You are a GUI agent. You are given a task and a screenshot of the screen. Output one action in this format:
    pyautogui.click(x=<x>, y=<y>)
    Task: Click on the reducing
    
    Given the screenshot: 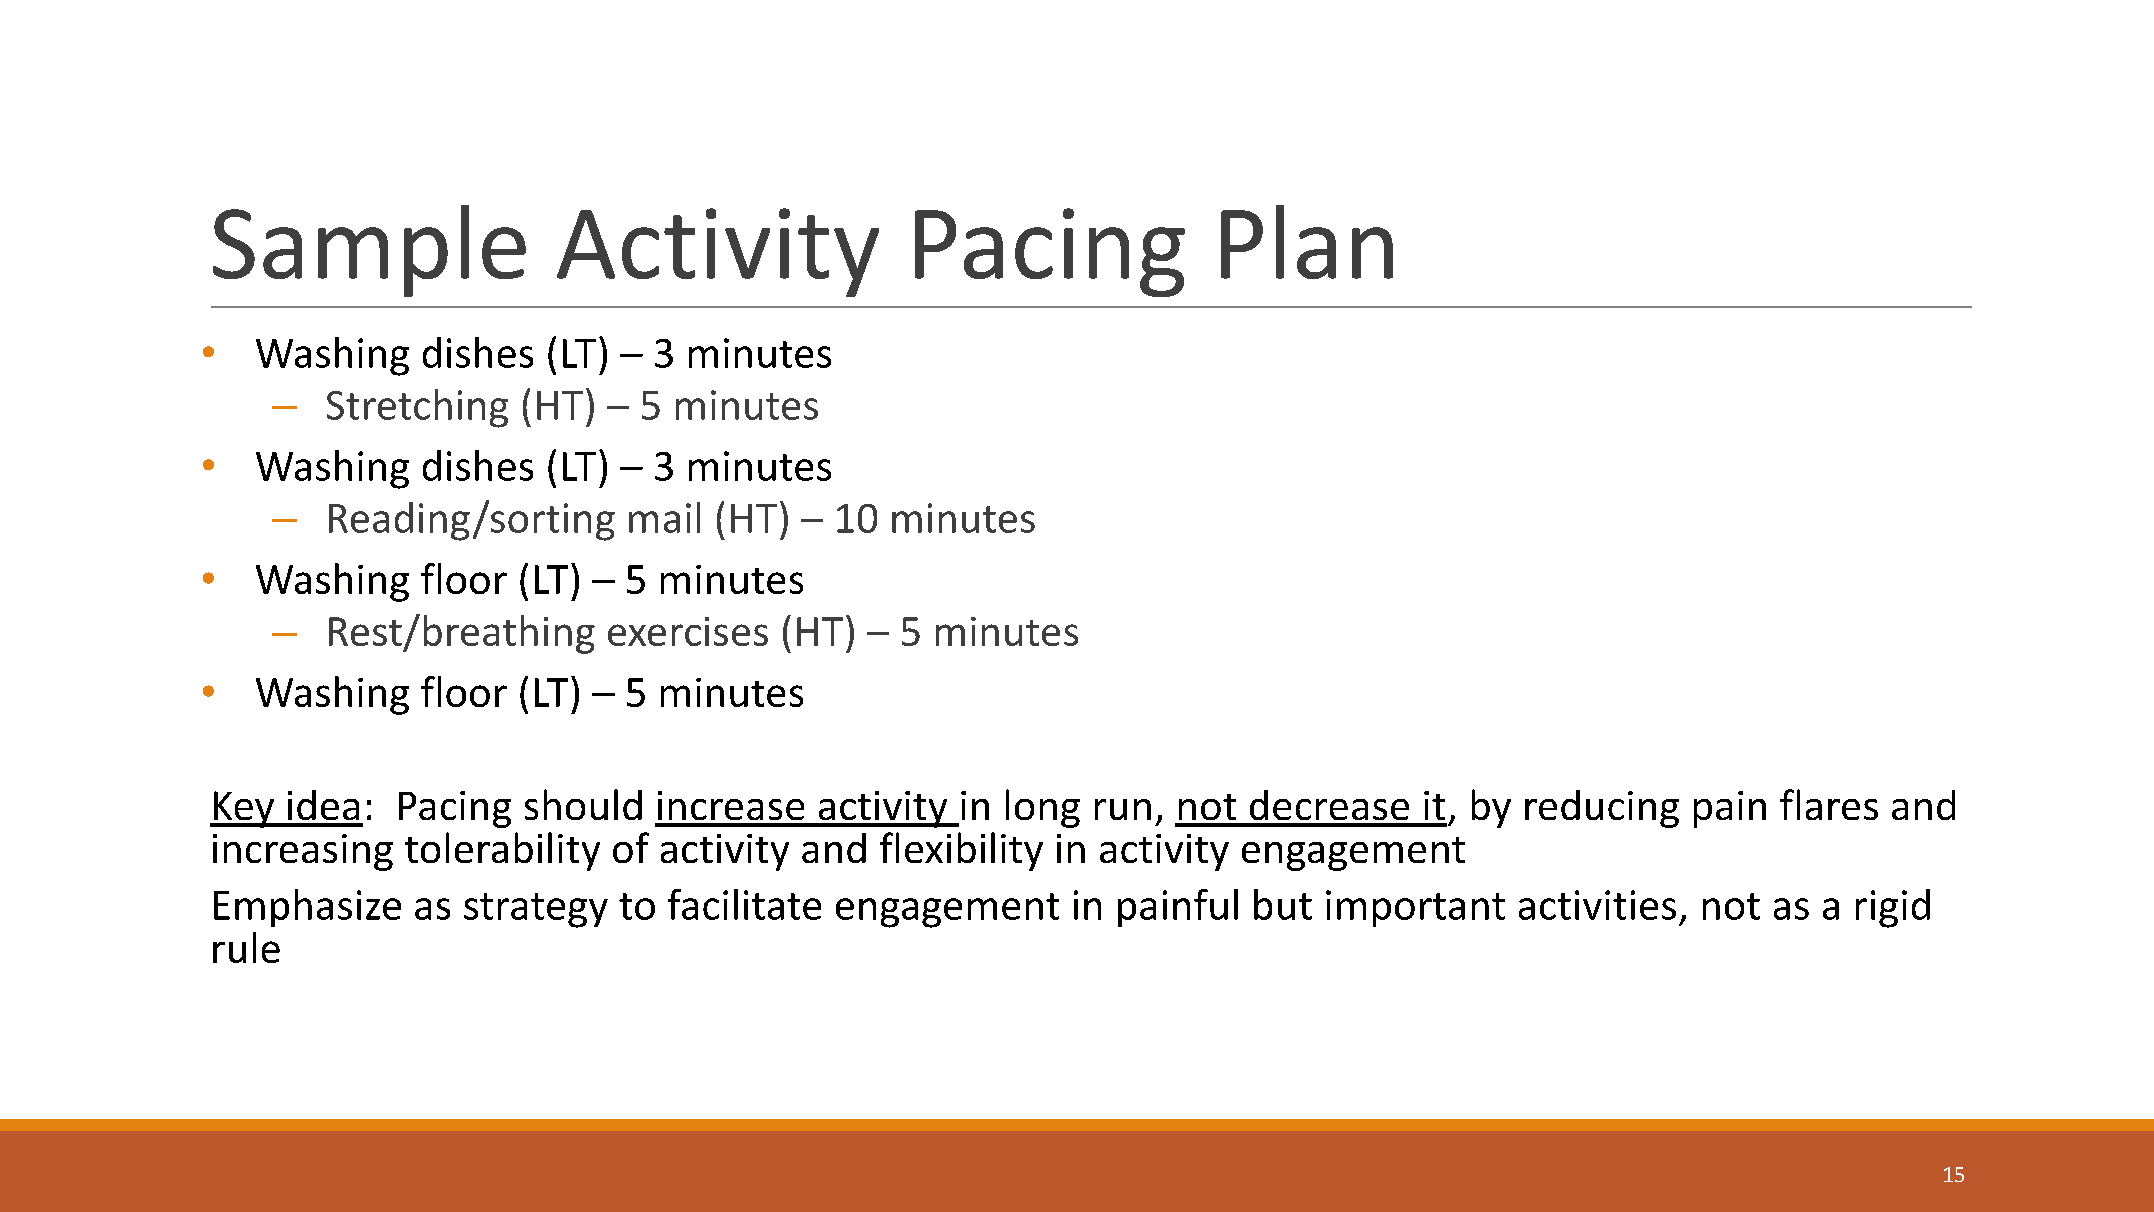 What is the action you would take?
    pyautogui.click(x=1602, y=809)
